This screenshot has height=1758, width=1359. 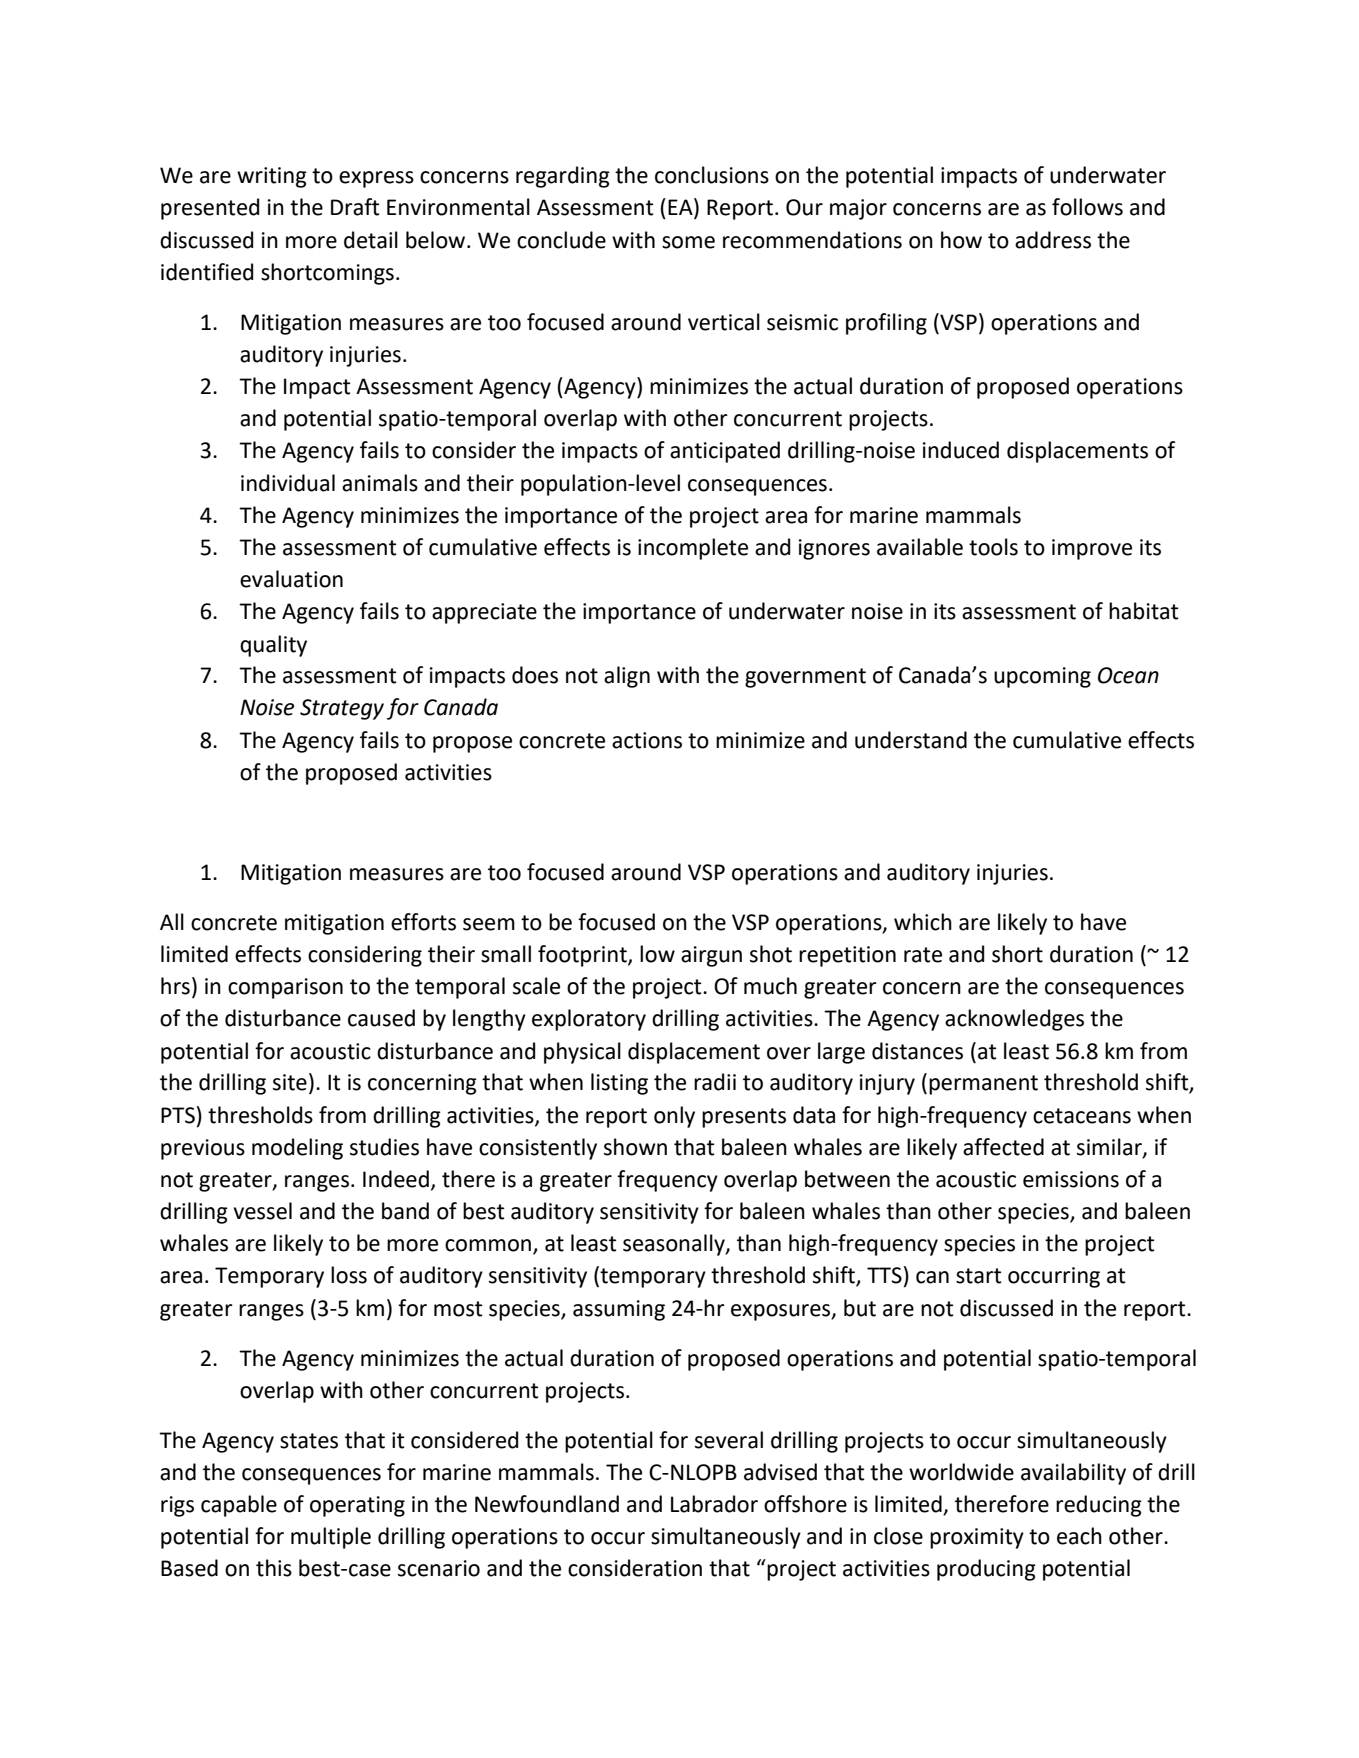 What do you see at coordinates (331, 1538) in the screenshot?
I see `multiple` at bounding box center [331, 1538].
